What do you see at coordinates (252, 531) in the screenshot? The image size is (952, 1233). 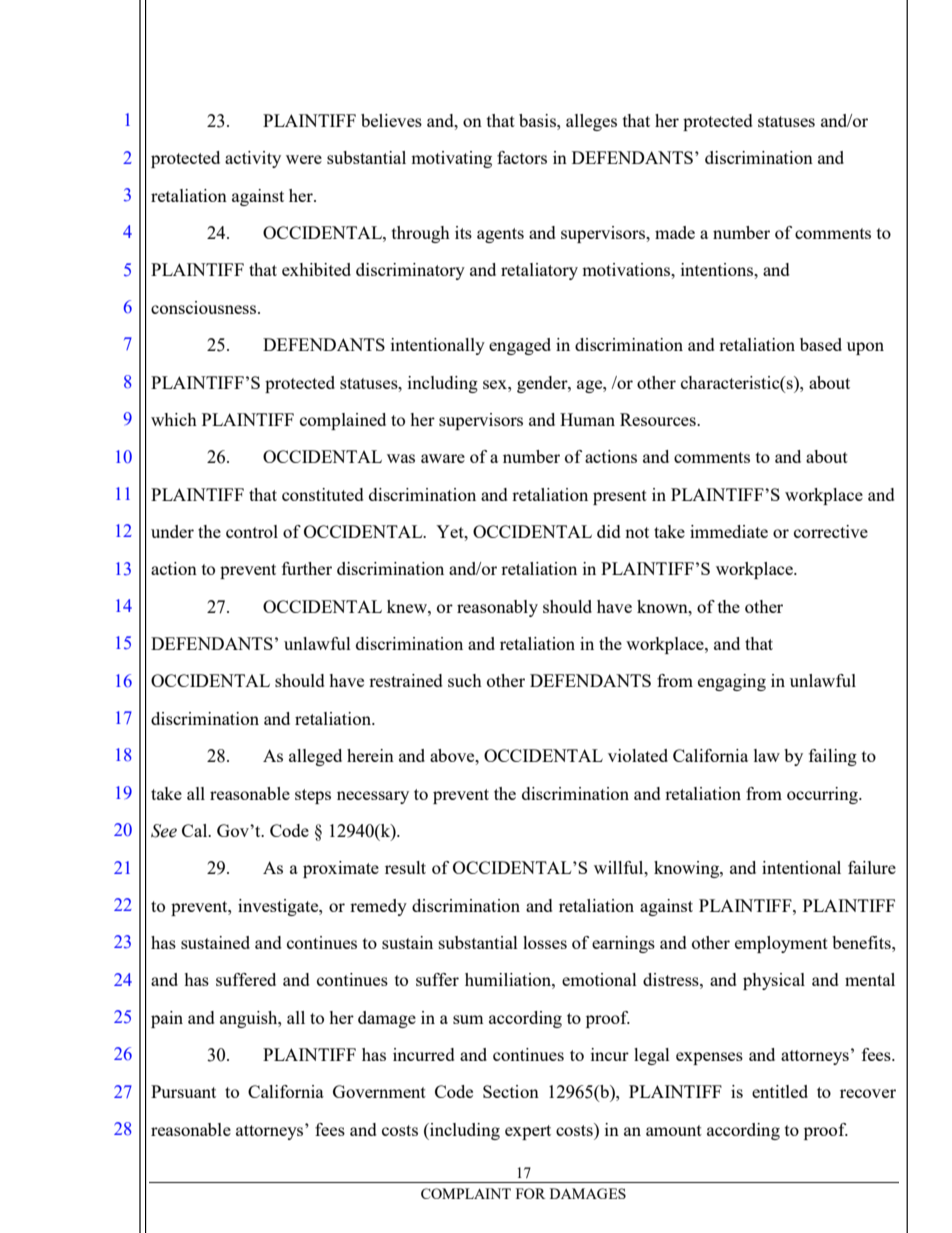 I see `control` at bounding box center [252, 531].
